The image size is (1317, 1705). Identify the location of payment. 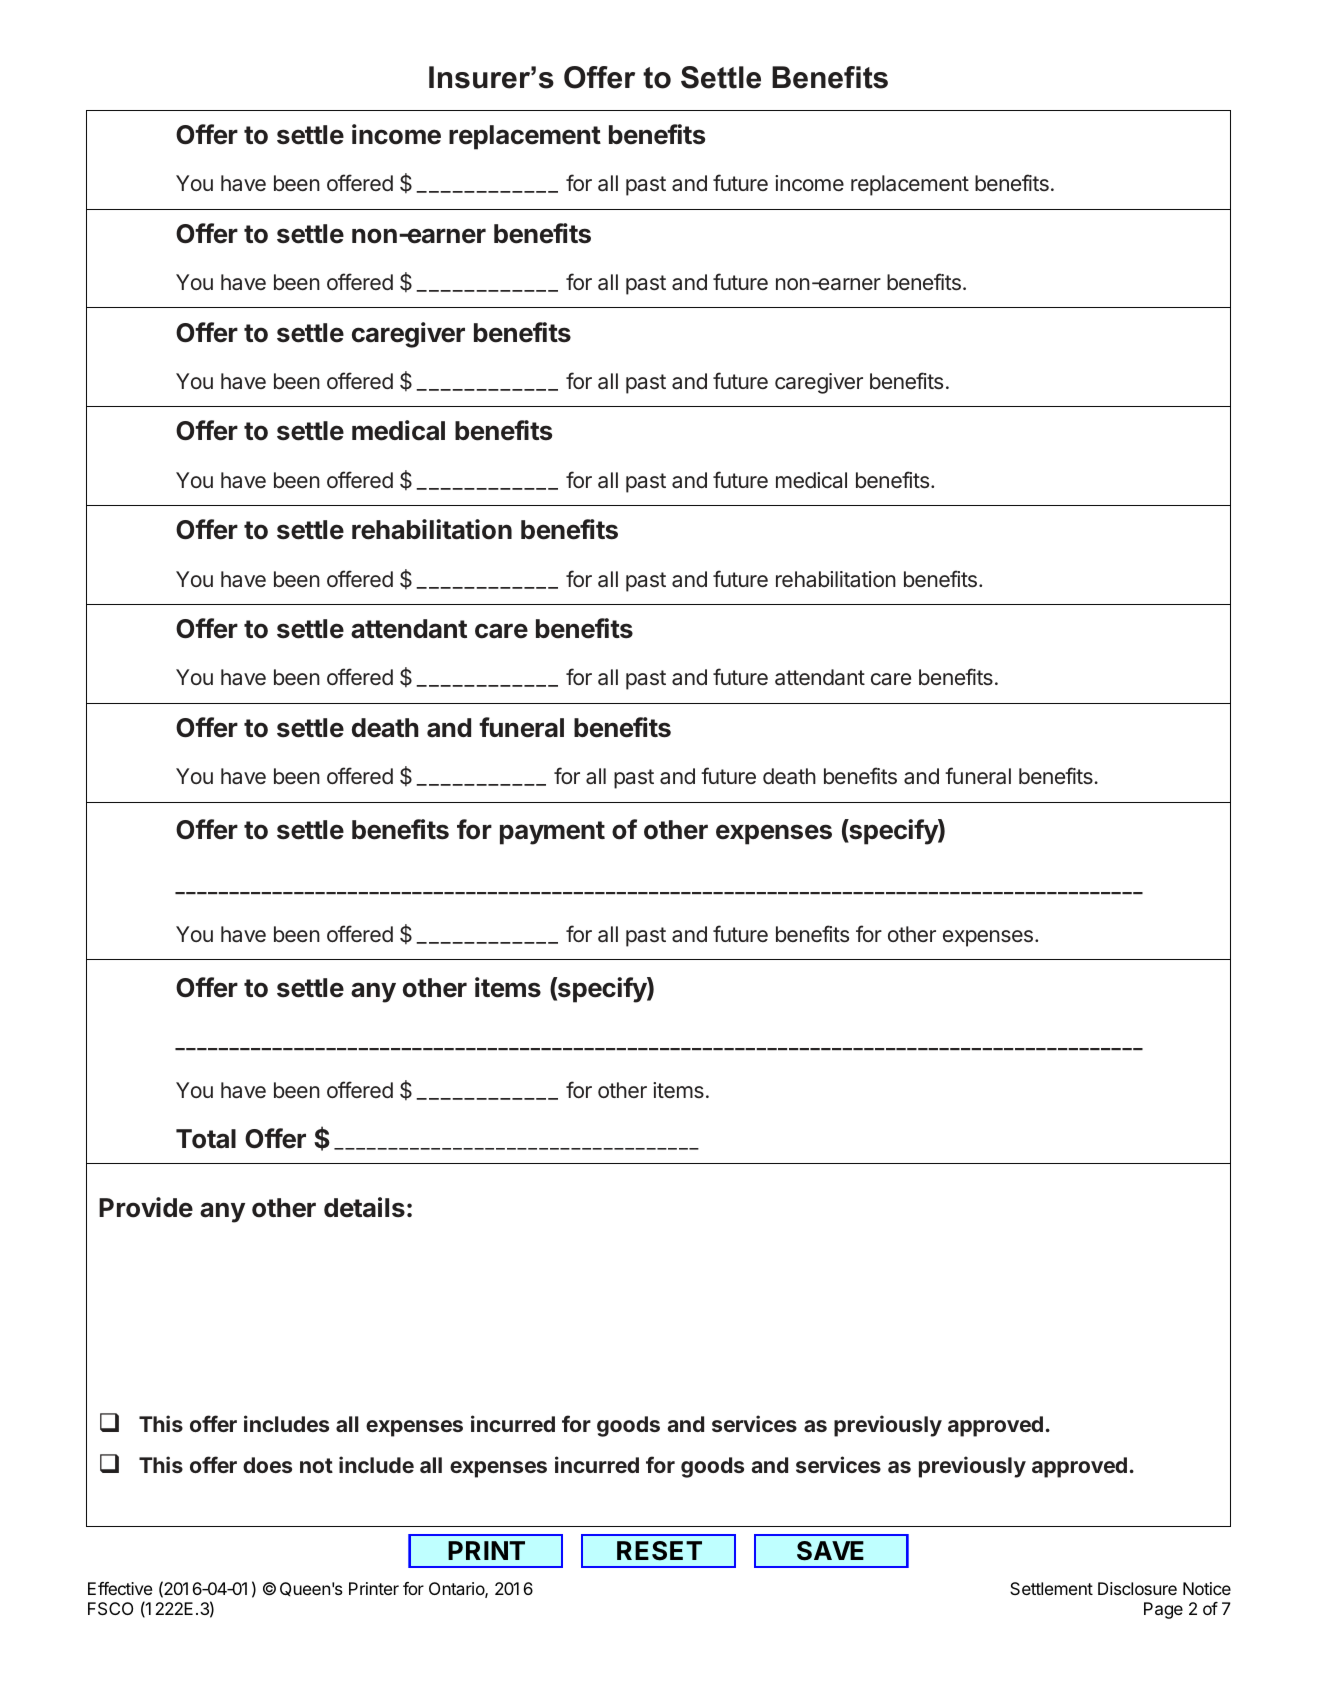
(552, 833).
